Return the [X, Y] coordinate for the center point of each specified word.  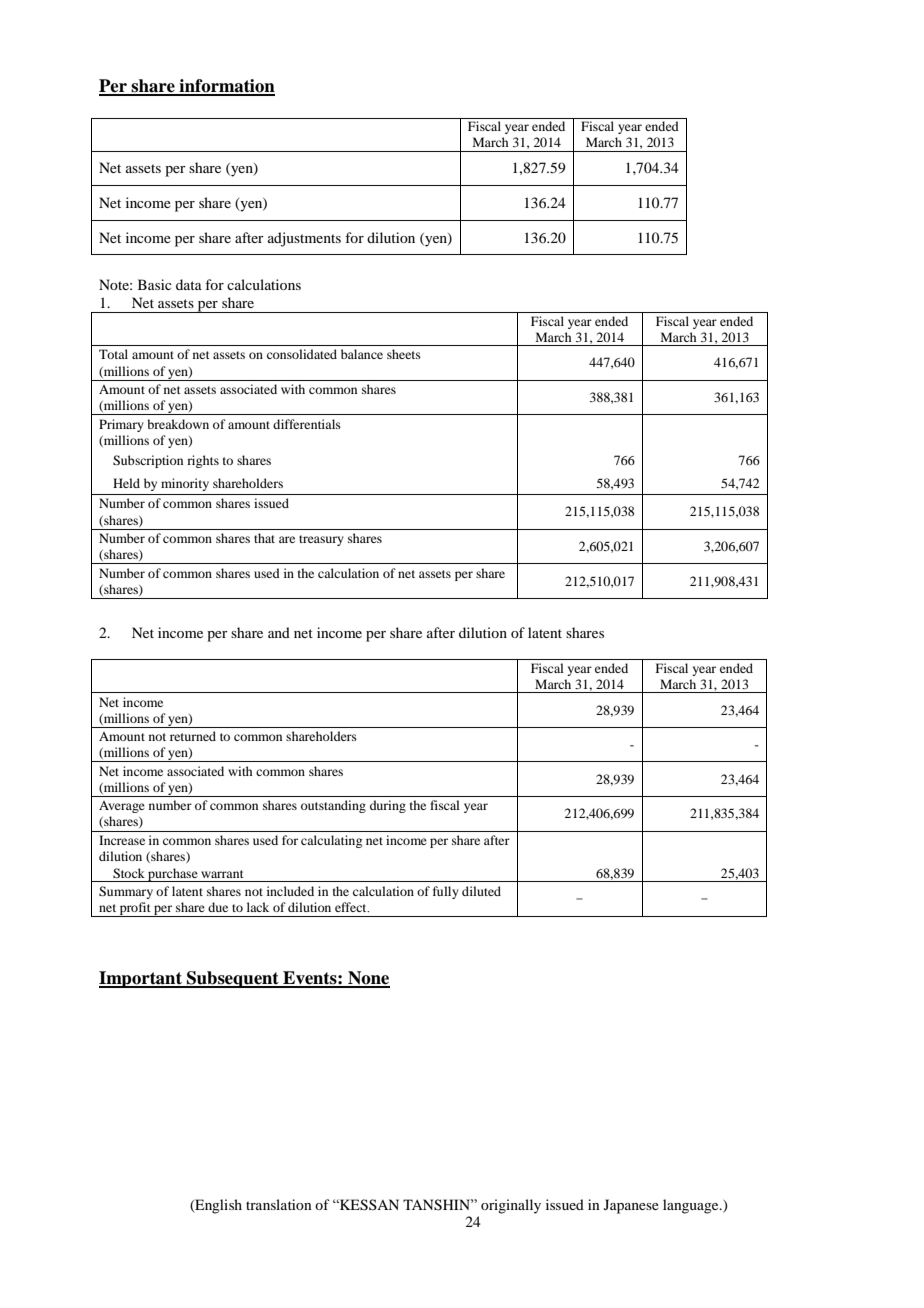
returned [193, 736]
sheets [404, 354]
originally [511, 1206]
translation [279, 1204]
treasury [321, 540]
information [226, 87]
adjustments [304, 239]
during [388, 806]
